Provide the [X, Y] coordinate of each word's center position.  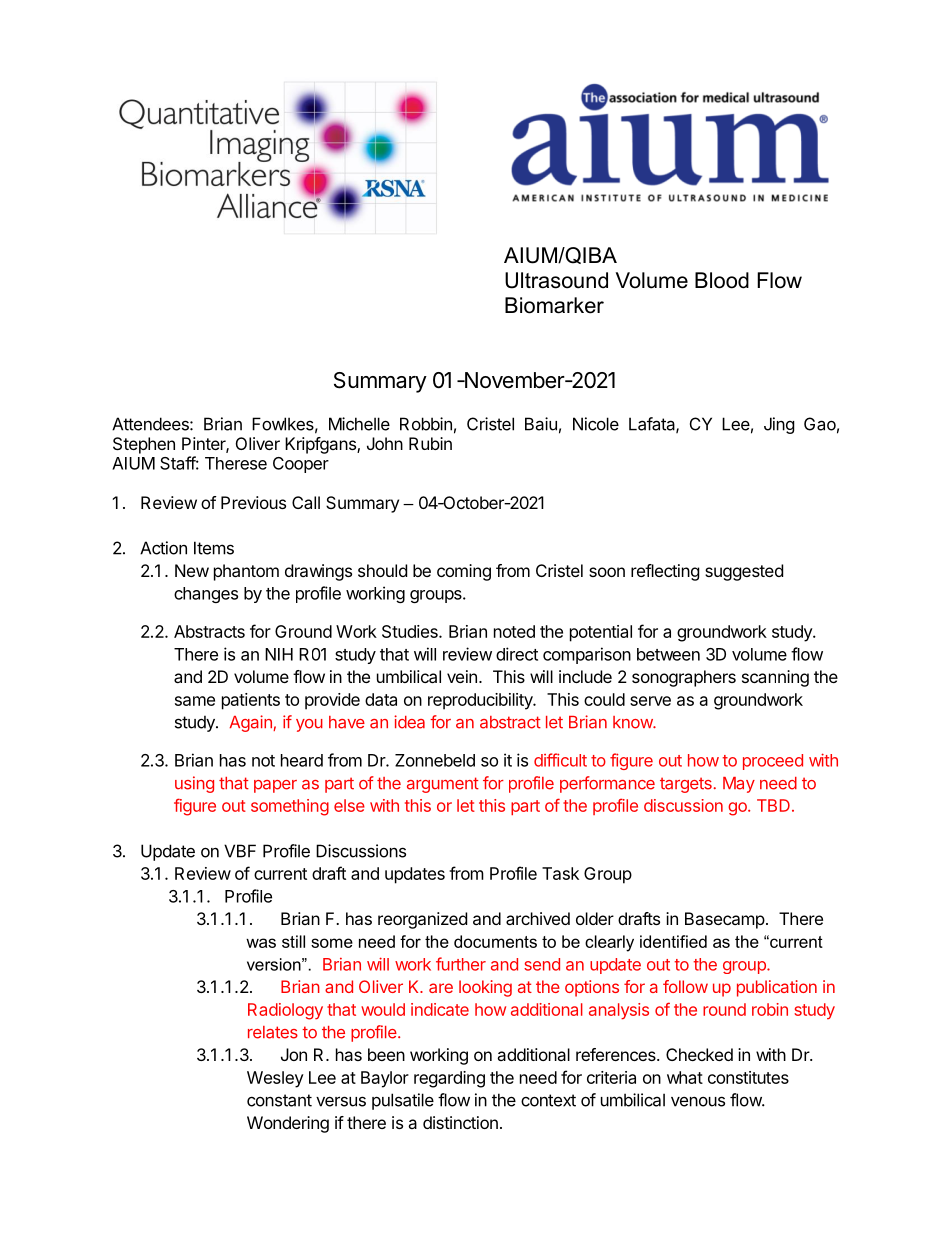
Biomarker [554, 305]
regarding [449, 1079]
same [195, 701]
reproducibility [481, 701]
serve [650, 701]
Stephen [144, 445]
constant [279, 1100]
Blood [722, 280]
